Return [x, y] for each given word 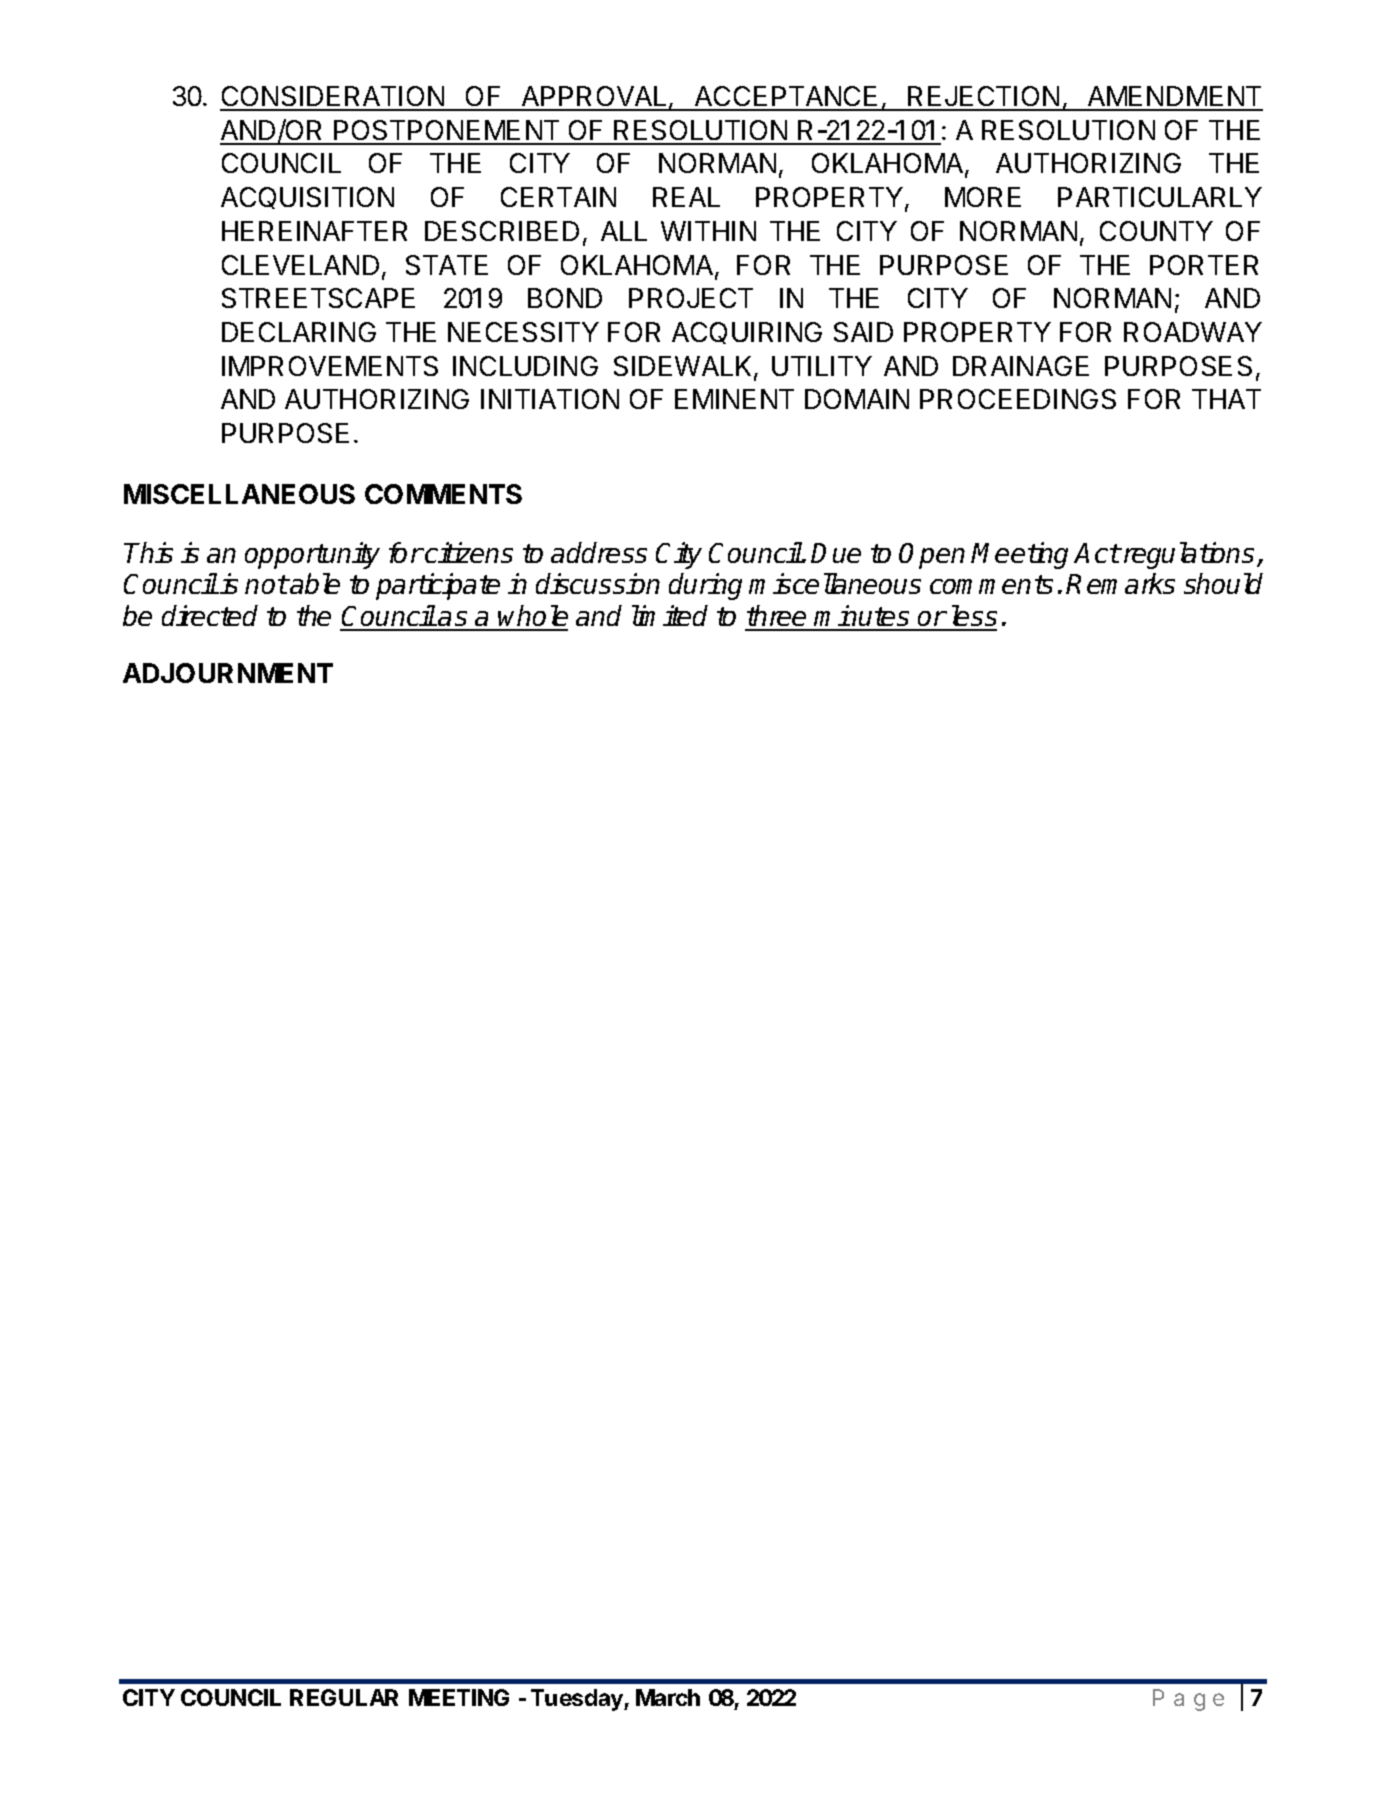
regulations [1187, 555]
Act [1097, 553]
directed [210, 615]
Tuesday [578, 1700]
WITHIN [708, 231]
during [705, 586]
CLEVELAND [300, 265]
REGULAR [344, 1697]
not [266, 584]
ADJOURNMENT [228, 673]
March [668, 1697]
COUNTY [1156, 231]
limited [670, 615]
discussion [598, 583]
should [1223, 583]
